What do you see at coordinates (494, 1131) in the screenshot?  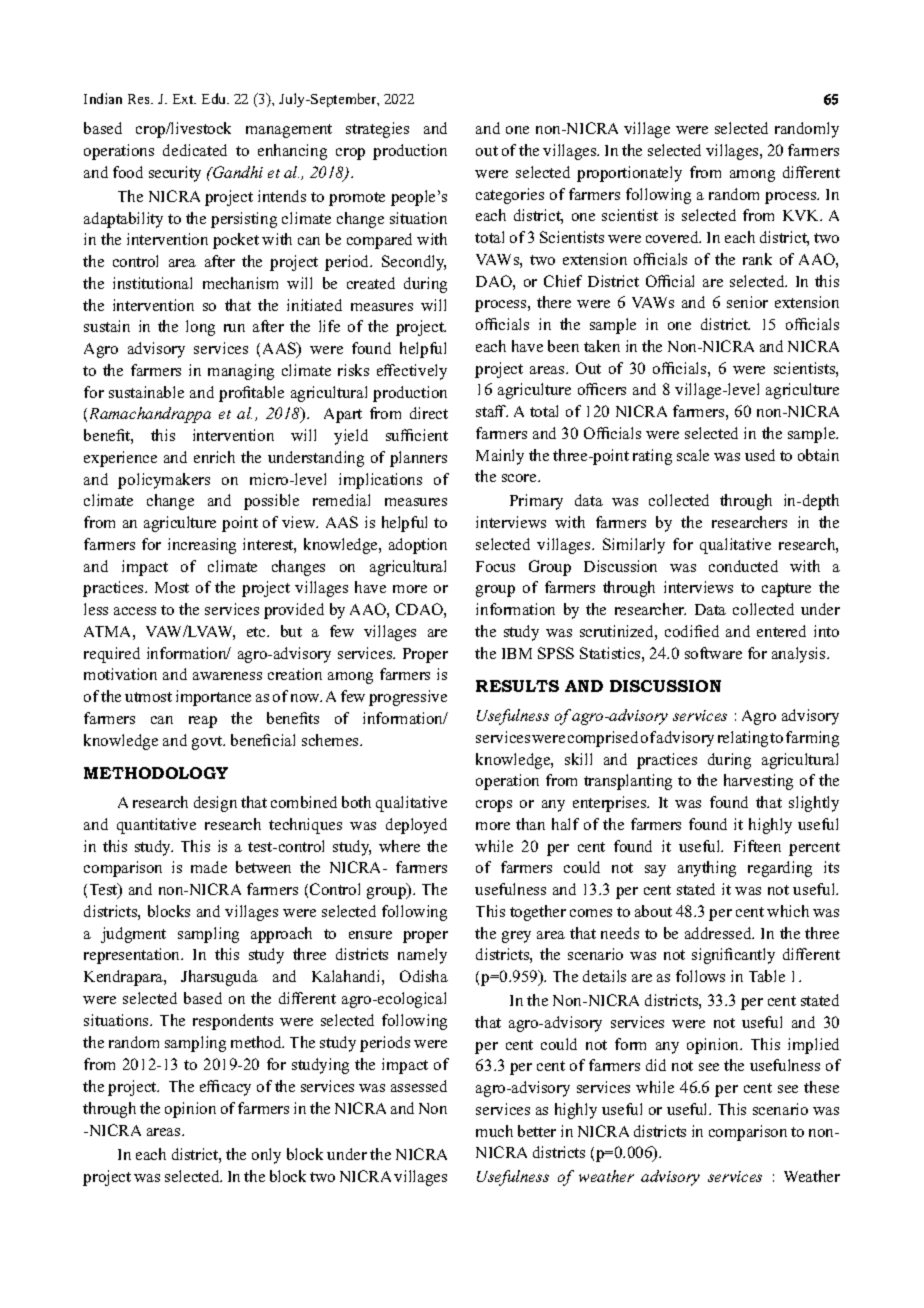 I see `much` at bounding box center [494, 1131].
